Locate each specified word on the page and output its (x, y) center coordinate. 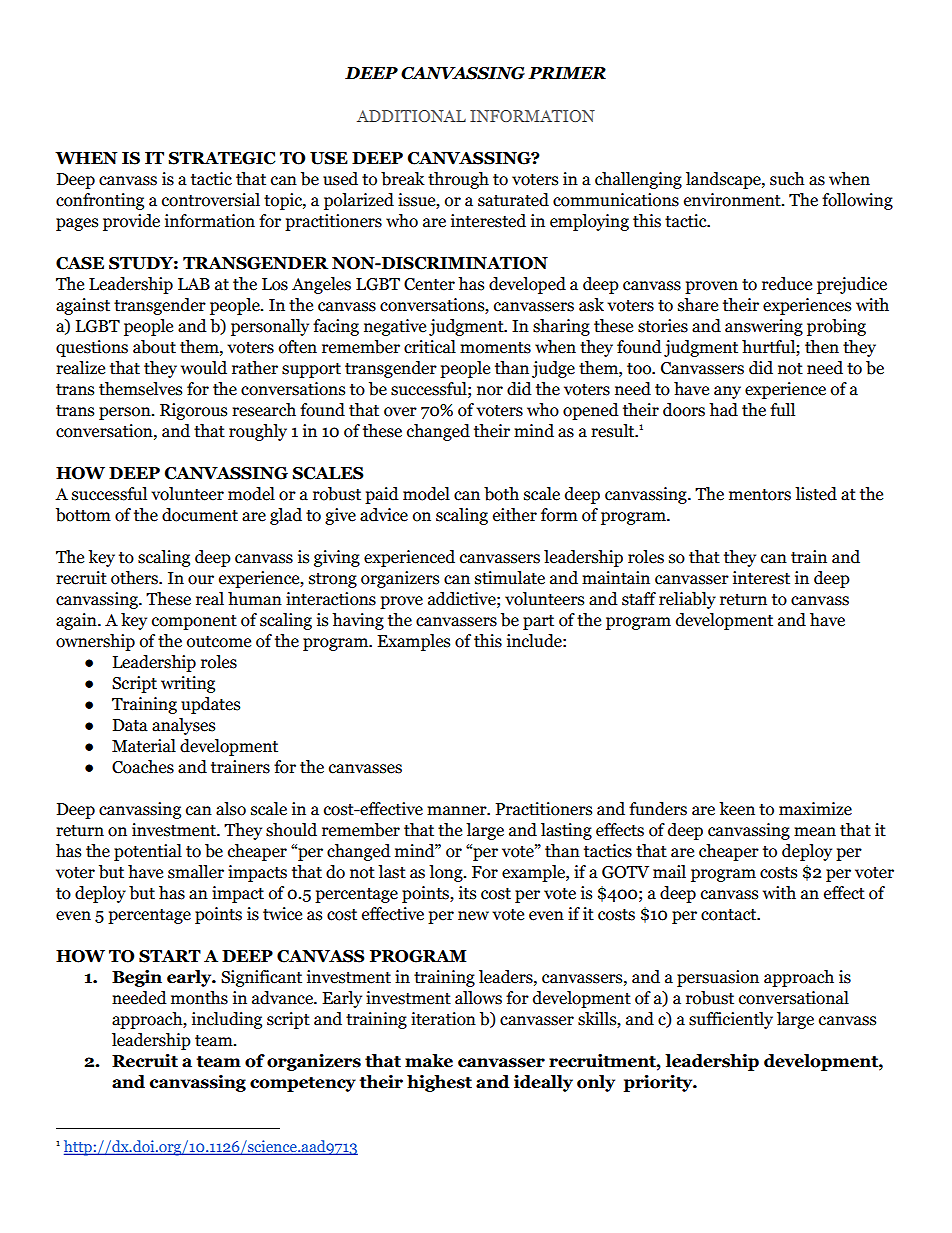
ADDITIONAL (411, 116)
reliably (687, 600)
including (227, 1020)
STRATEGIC (221, 158)
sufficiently (731, 1020)
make (429, 1061)
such (787, 179)
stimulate (510, 578)
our (201, 580)
